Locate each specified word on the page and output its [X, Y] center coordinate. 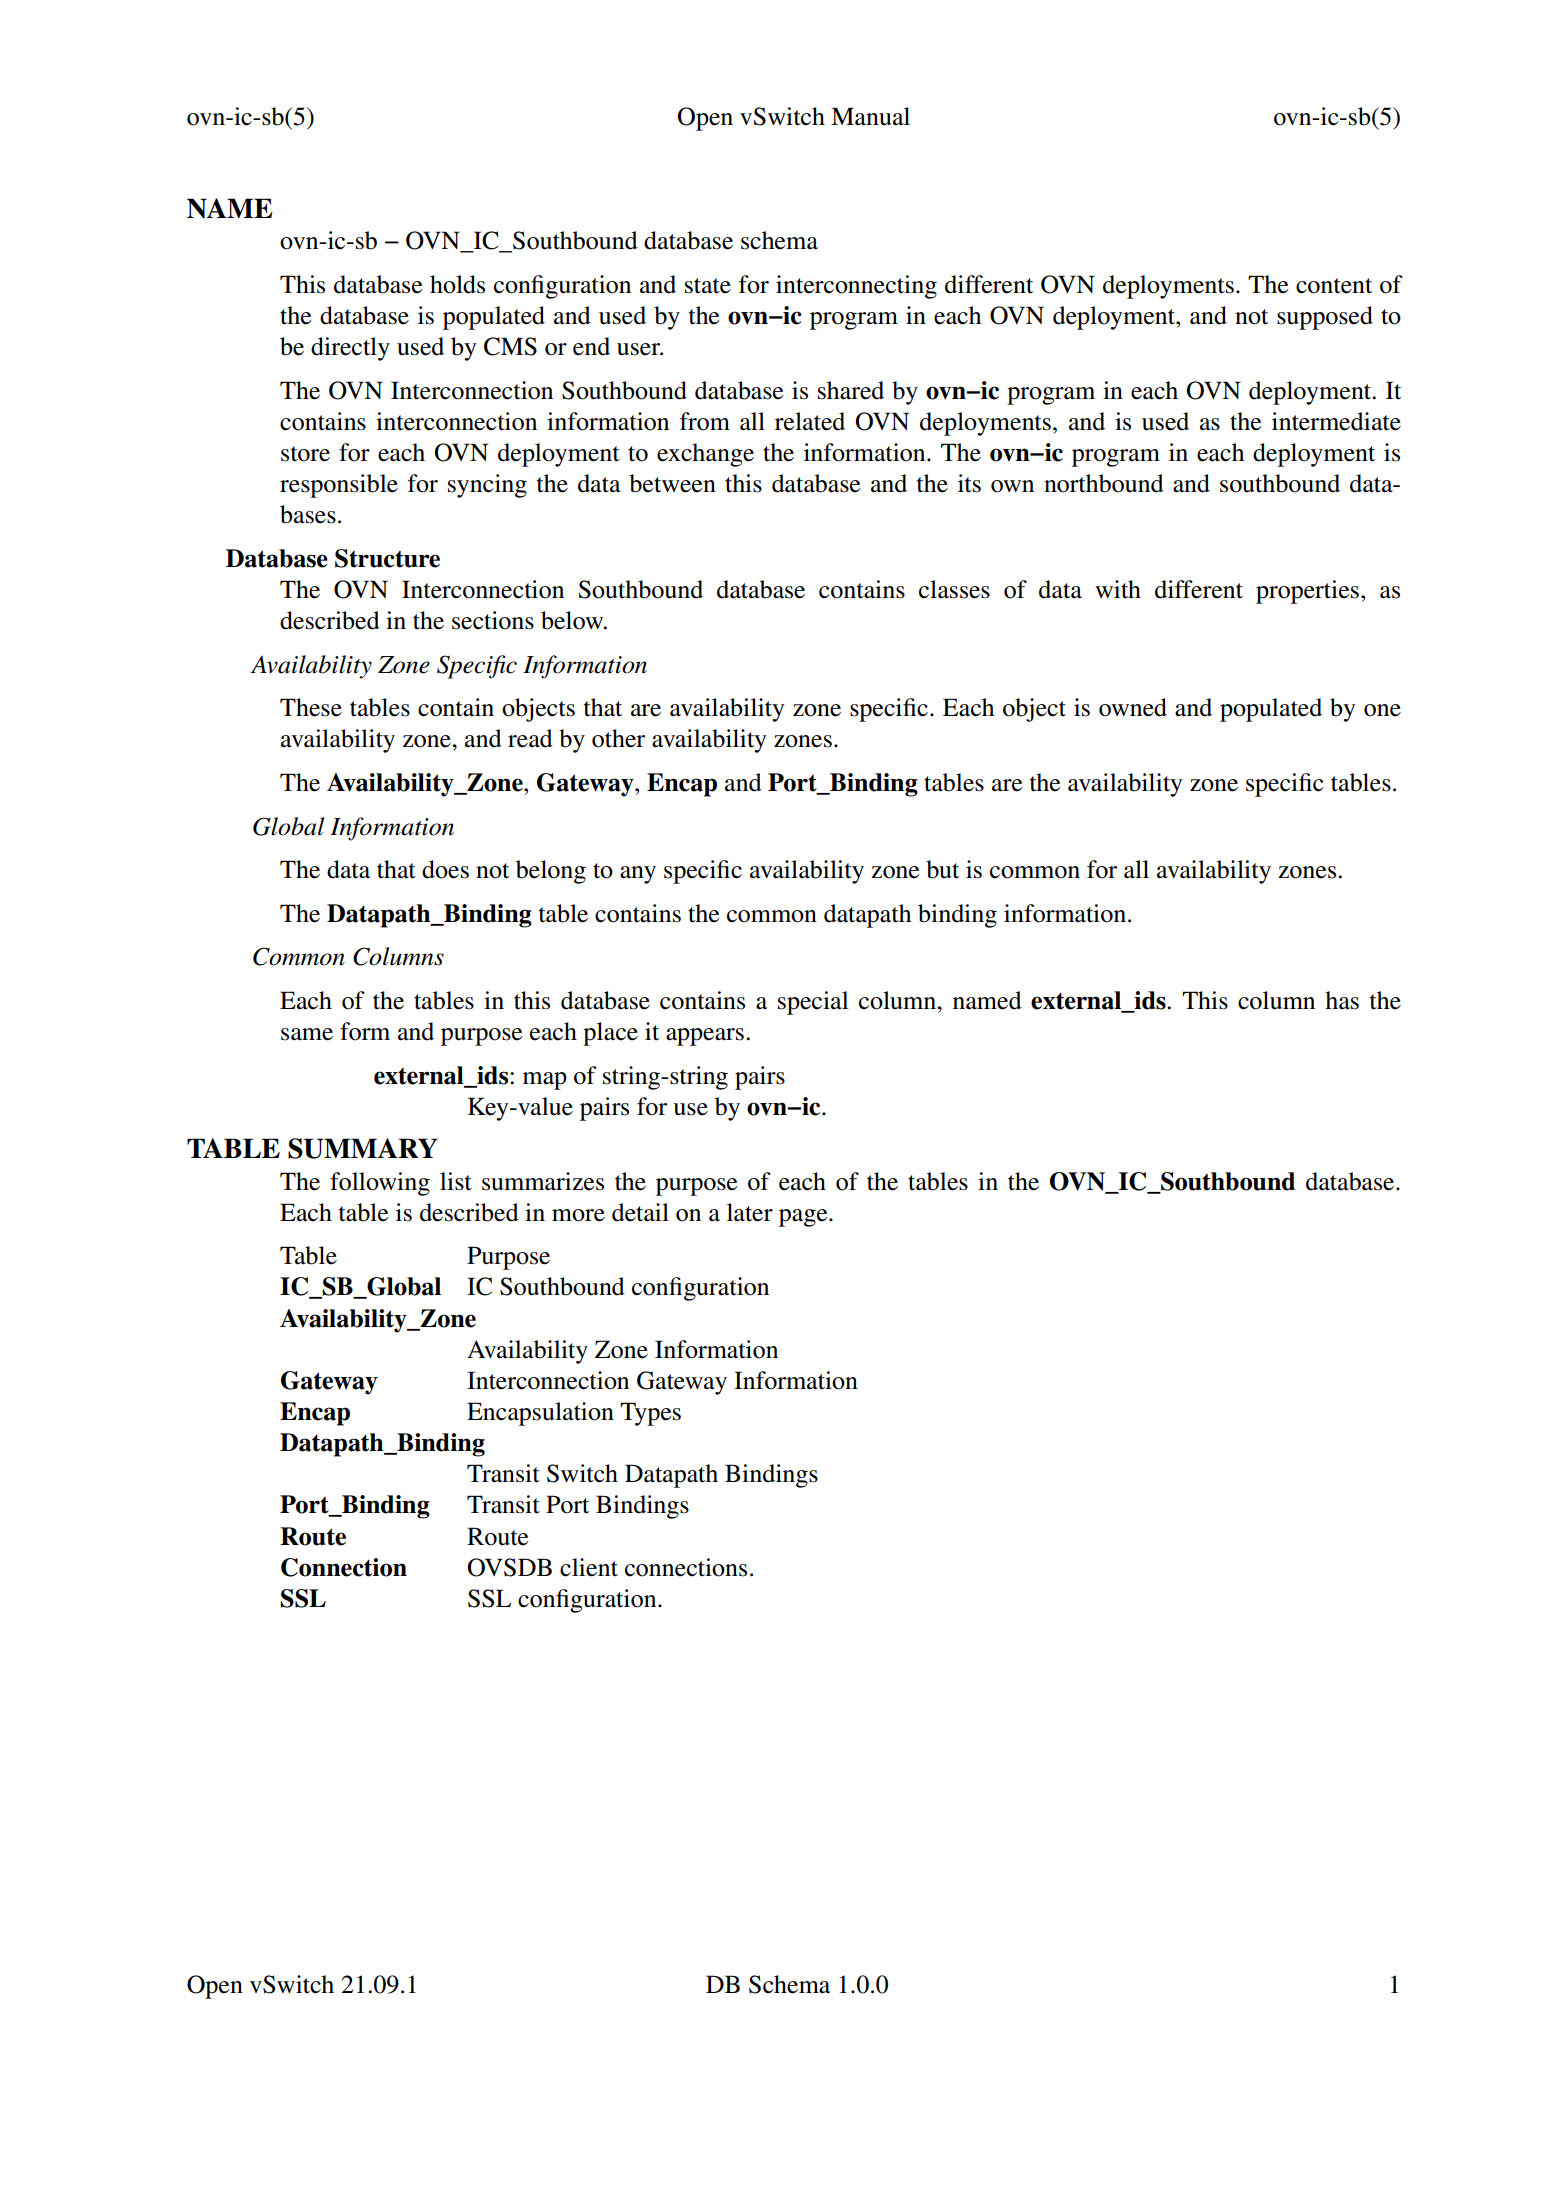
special [813, 1003]
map [545, 1081]
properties [1307, 592]
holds [457, 284]
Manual [870, 116]
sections [493, 620]
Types [650, 1414]
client [589, 1567]
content [1334, 286]
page [804, 1218]
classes [954, 589]
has [1342, 1000]
